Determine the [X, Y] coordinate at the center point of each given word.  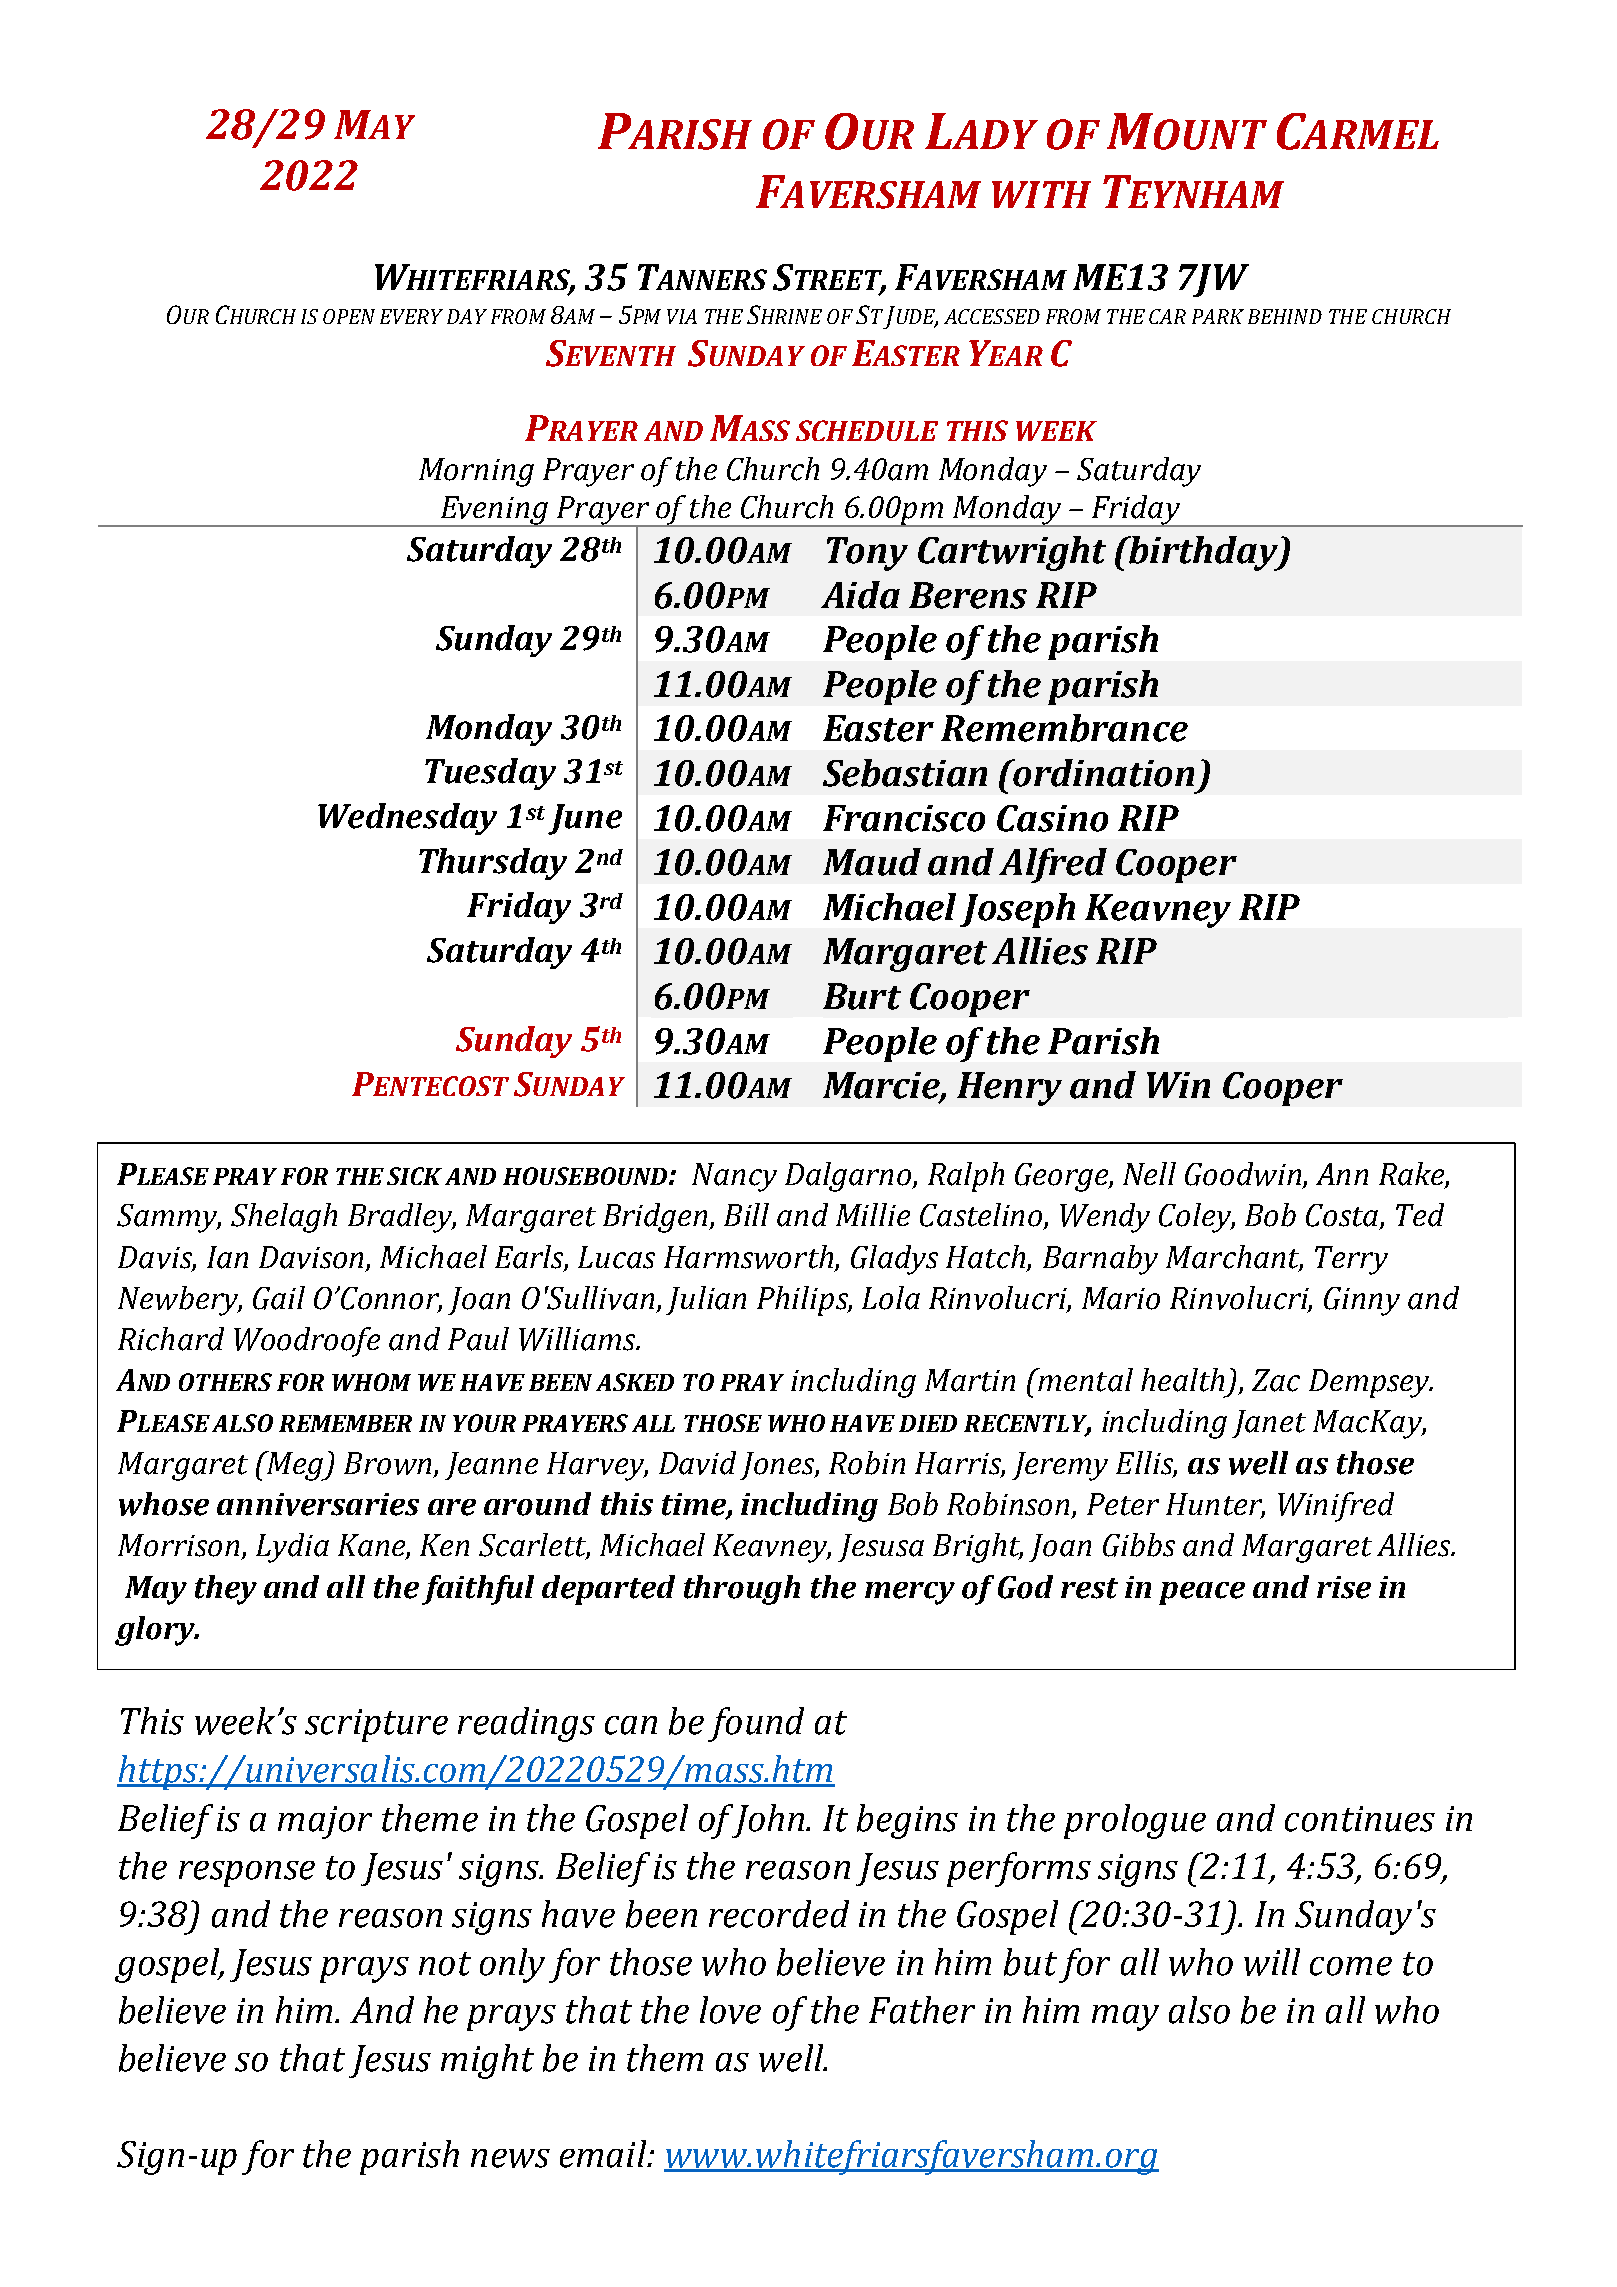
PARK [1218, 316]
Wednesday [407, 819]
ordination [1103, 773]
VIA [682, 316]
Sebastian [905, 773]
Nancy [734, 1177]
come [1351, 1966]
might [487, 2061]
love [730, 2010]
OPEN [349, 316]
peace [1202, 1593]
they [226, 1590]
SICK [414, 1176]
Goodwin [1243, 1174]
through [742, 1590]
